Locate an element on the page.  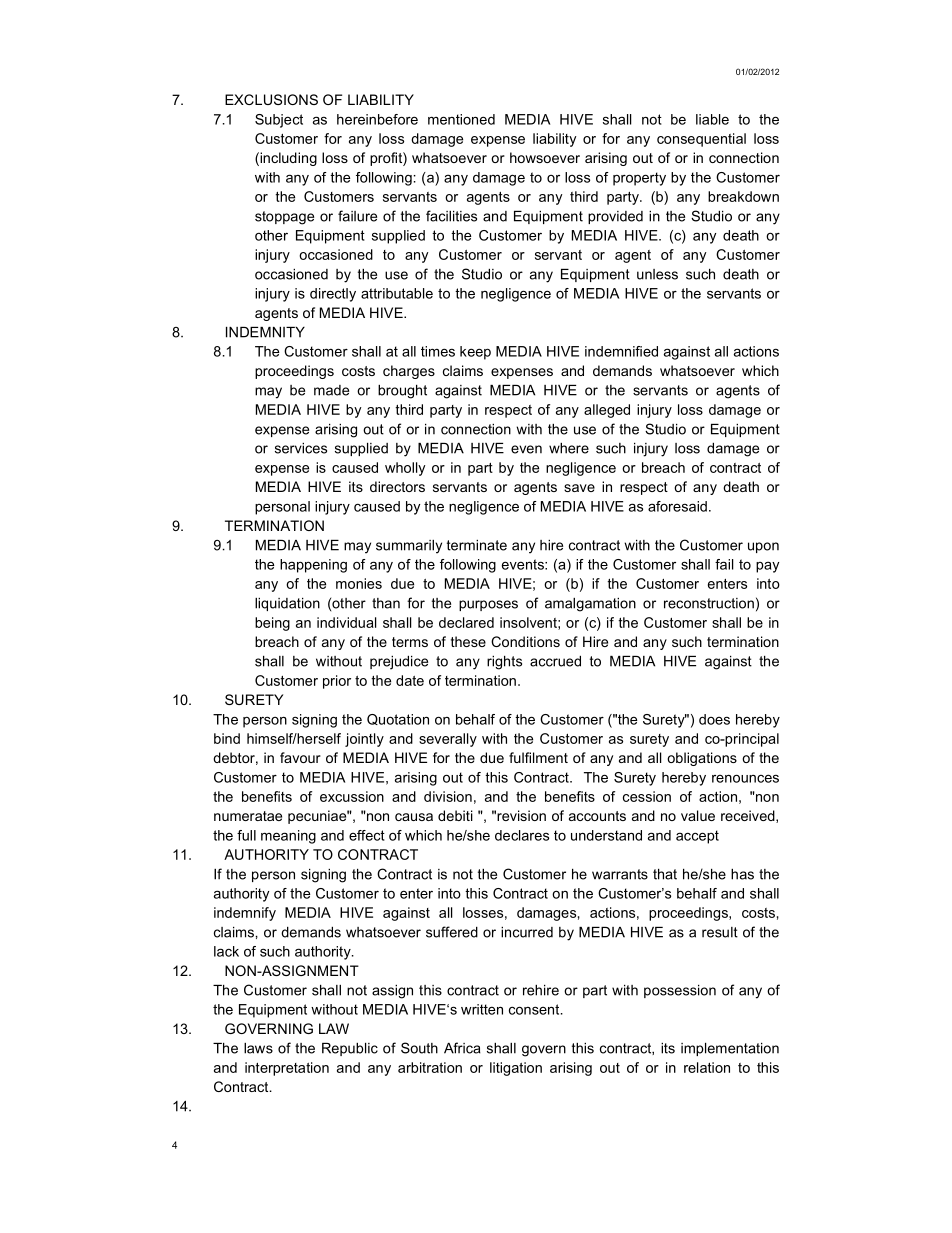
consequential is located at coordinates (701, 140).
